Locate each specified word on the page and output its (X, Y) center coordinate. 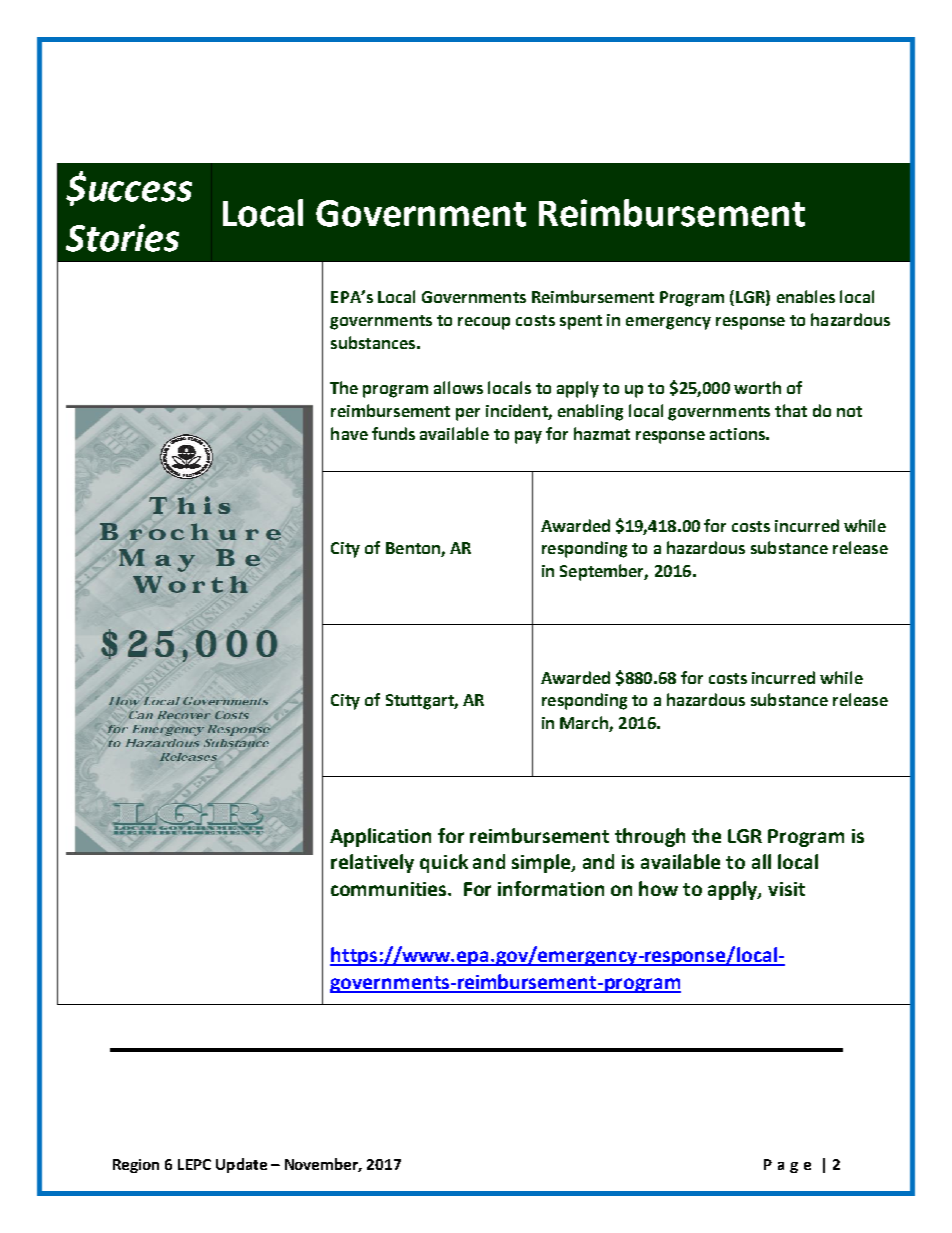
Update (241, 1165)
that (791, 410)
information (551, 888)
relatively (372, 863)
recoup (484, 323)
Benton (414, 549)
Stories (122, 238)
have (349, 433)
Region (136, 1166)
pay (528, 437)
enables (806, 296)
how (658, 888)
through (650, 837)
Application (380, 837)
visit (786, 889)
